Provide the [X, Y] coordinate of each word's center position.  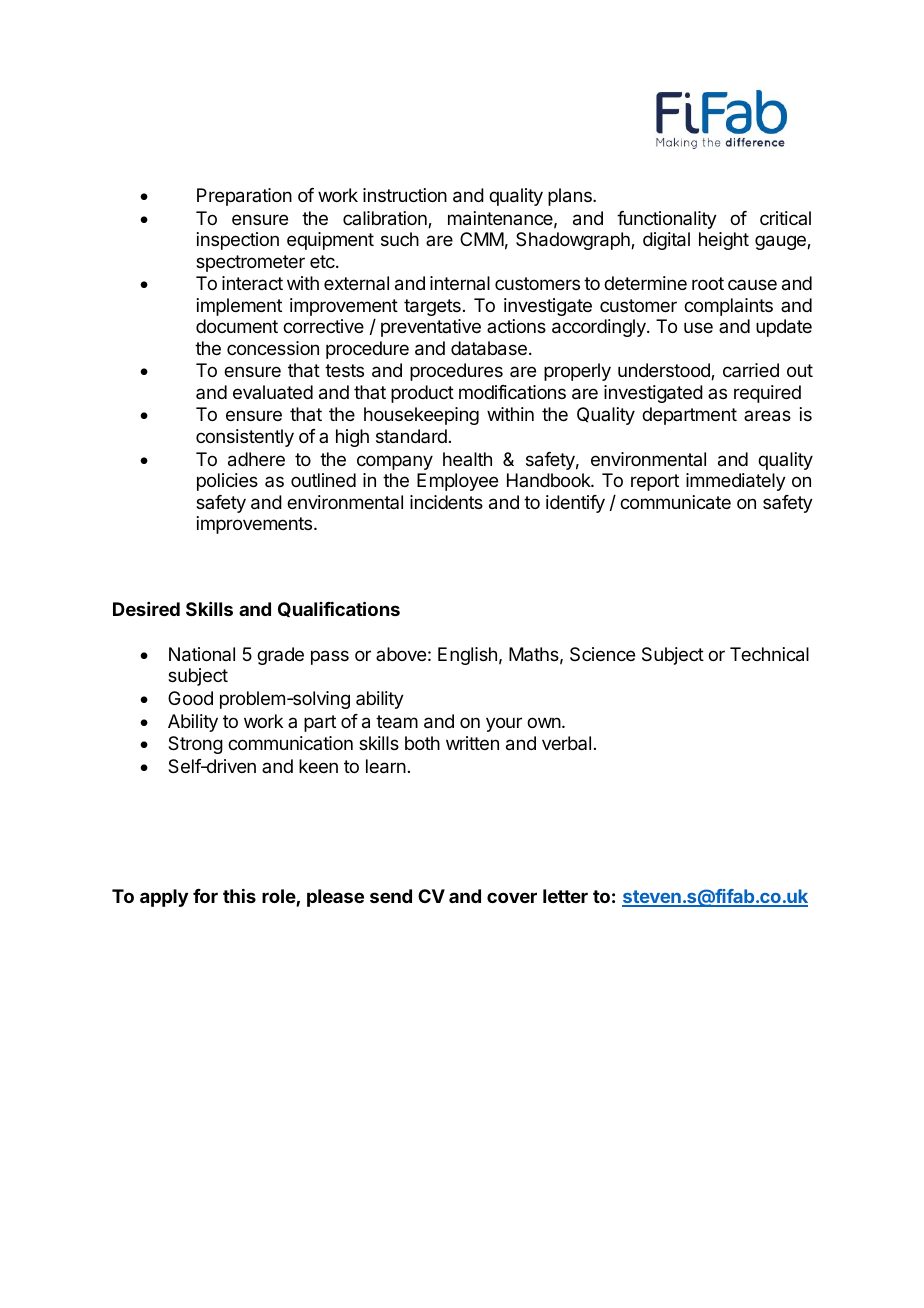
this [239, 896]
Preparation [244, 197]
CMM [482, 239]
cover [512, 897]
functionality [667, 220]
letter [565, 896]
